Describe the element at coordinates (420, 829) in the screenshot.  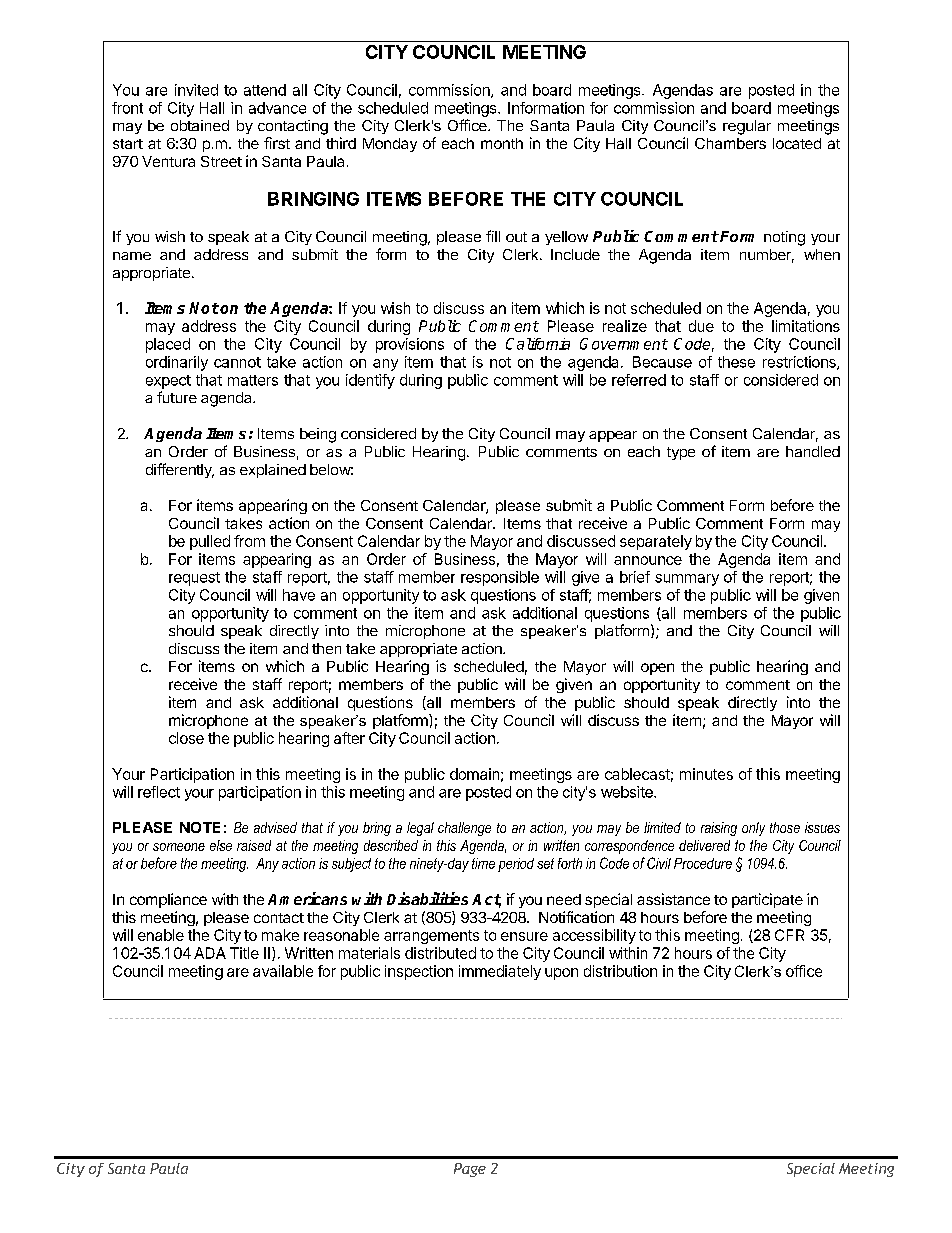
I see `legal` at that location.
